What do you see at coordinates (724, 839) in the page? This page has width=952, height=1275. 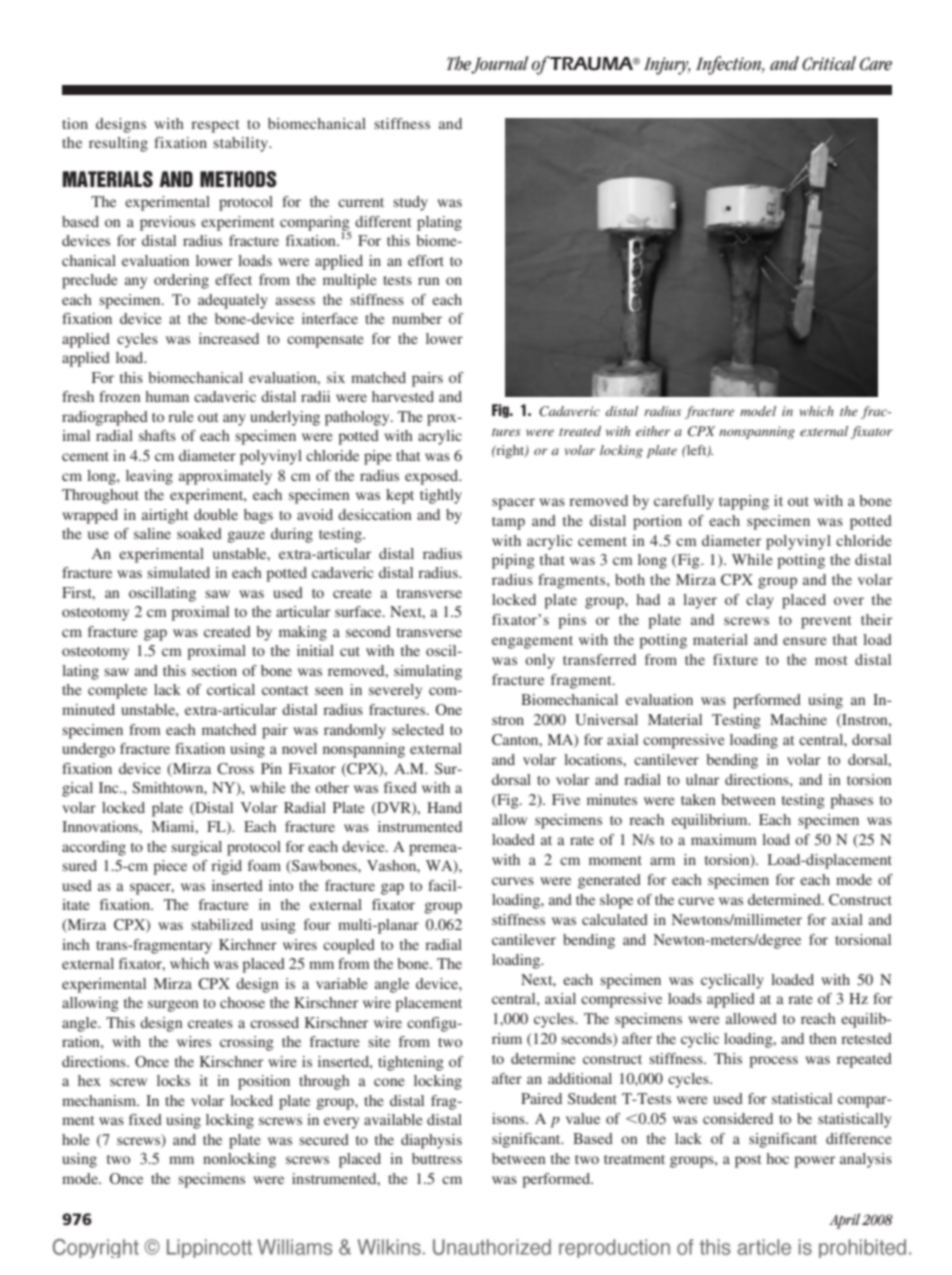 I see `maximum` at bounding box center [724, 839].
